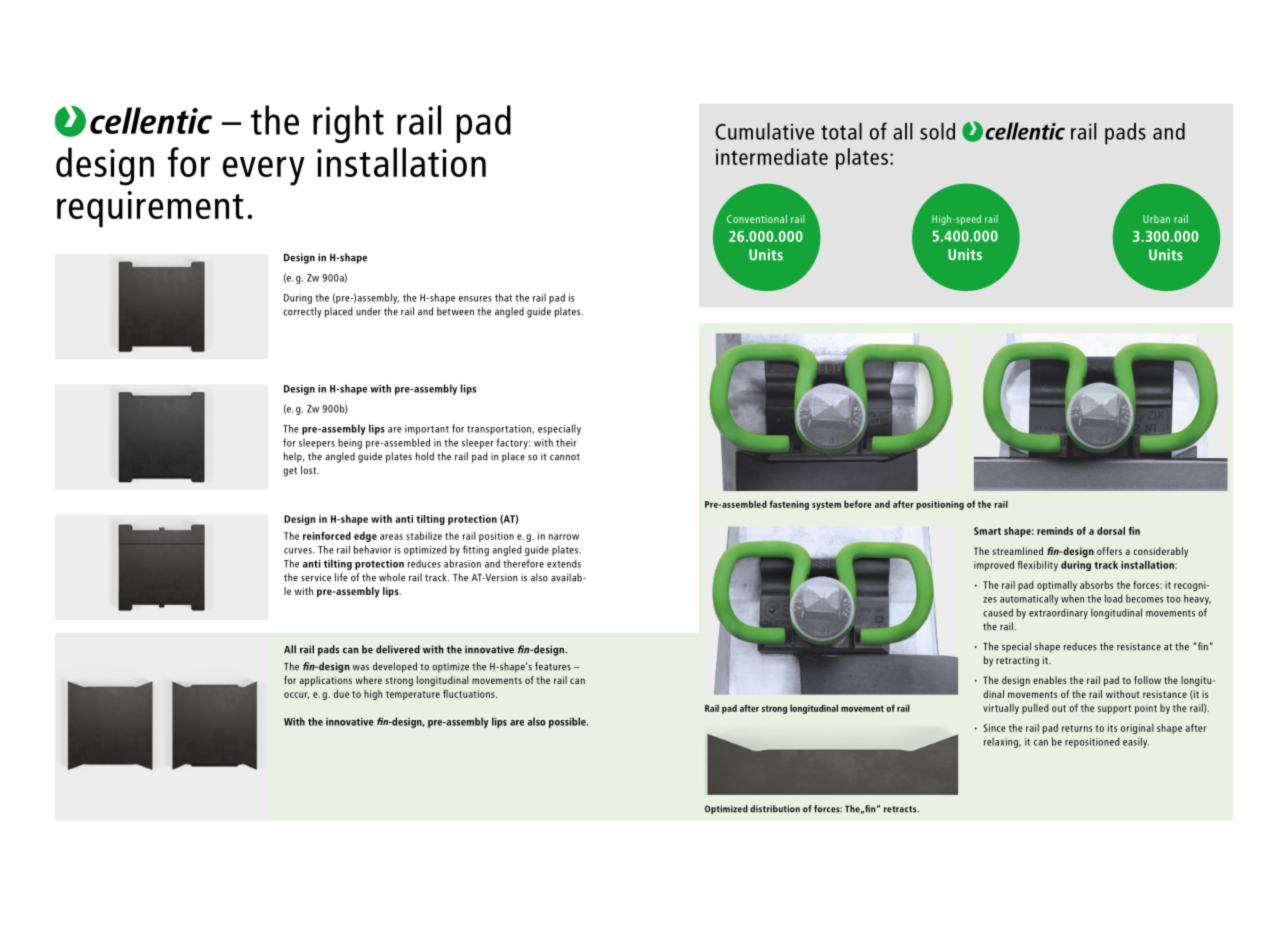  I want to click on sold, so click(937, 131).
